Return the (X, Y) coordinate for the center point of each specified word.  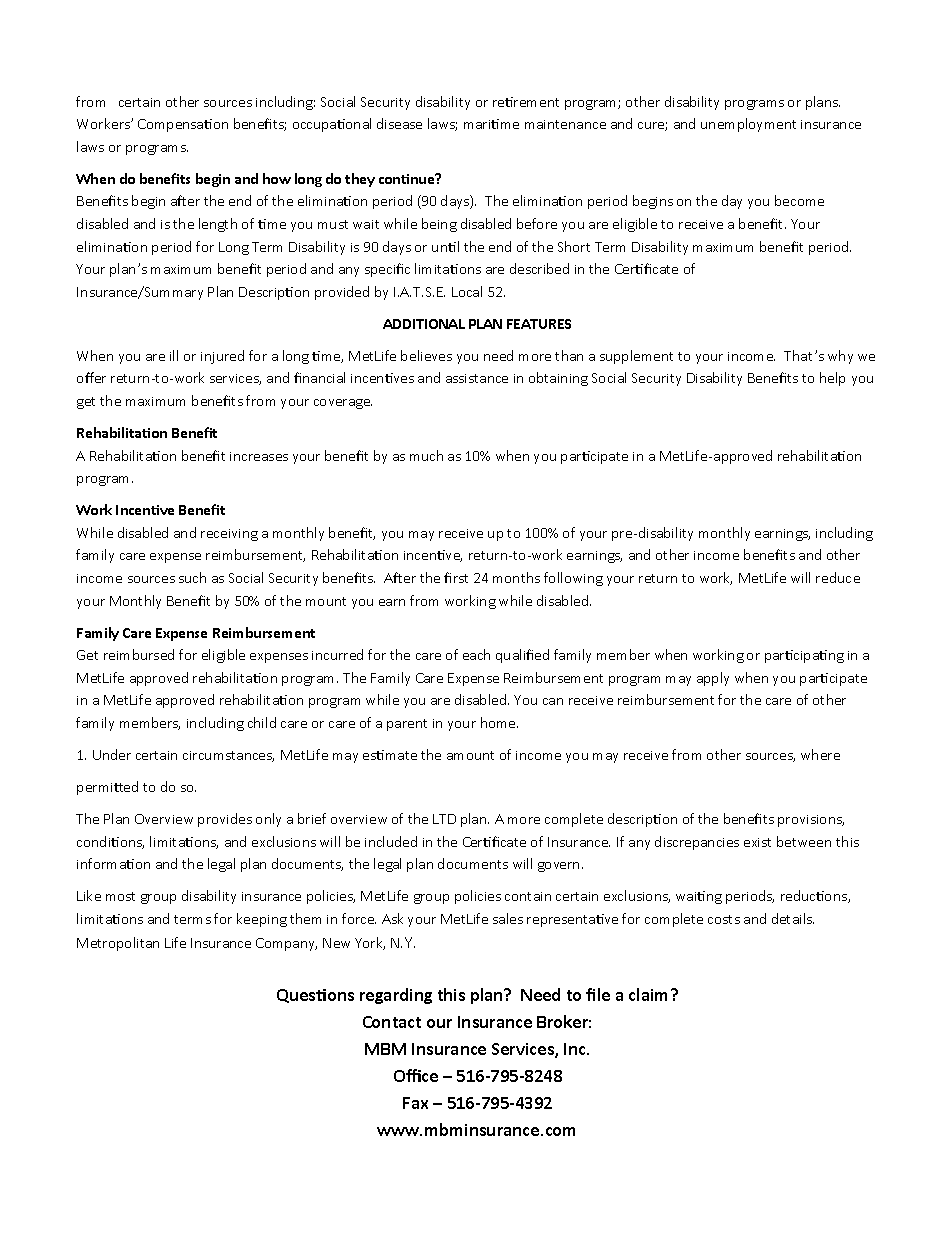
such (192, 577)
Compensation (183, 125)
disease (399, 123)
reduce (838, 577)
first (456, 577)
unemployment (748, 125)
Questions (315, 996)
